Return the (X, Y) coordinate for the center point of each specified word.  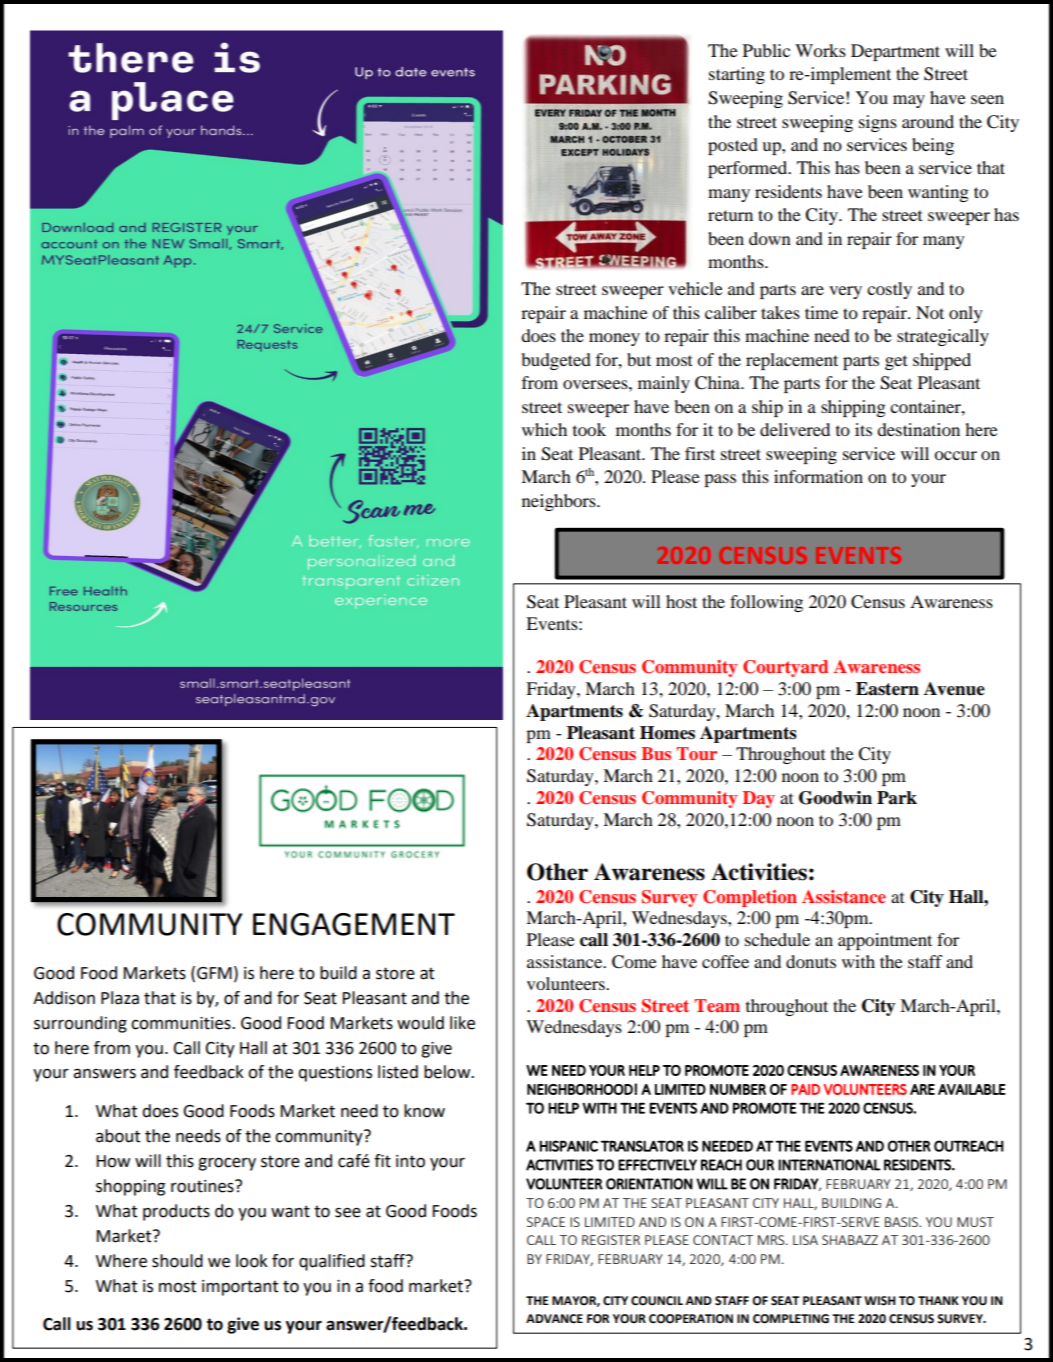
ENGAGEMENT (354, 924)
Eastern (887, 689)
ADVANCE (554, 1319)
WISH (880, 1301)
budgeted (556, 361)
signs (878, 123)
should (177, 1261)
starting (737, 75)
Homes (667, 733)
